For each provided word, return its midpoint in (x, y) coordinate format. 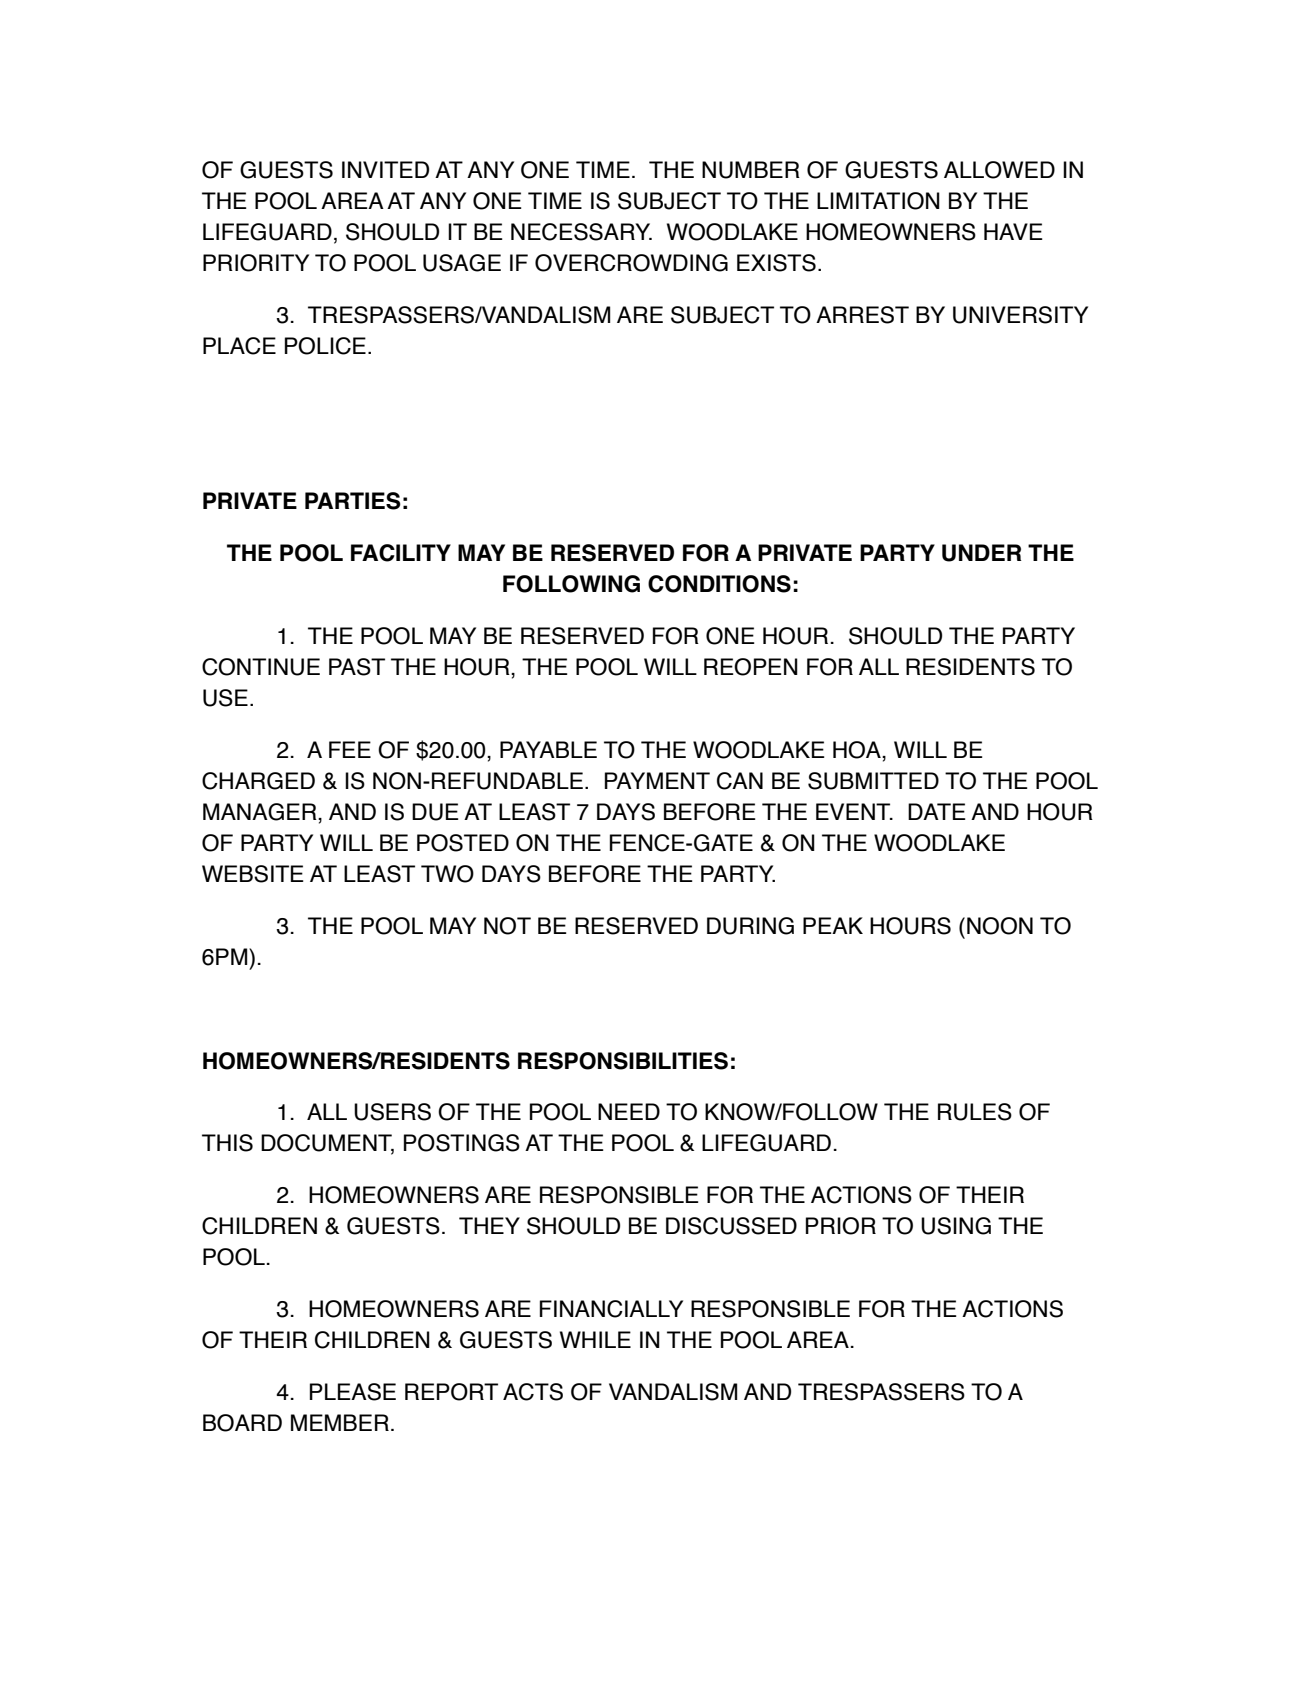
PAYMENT (657, 780)
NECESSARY (581, 232)
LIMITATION (878, 201)
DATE (937, 811)
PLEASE (353, 1392)
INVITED (385, 169)
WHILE (595, 1339)
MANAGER (261, 812)
